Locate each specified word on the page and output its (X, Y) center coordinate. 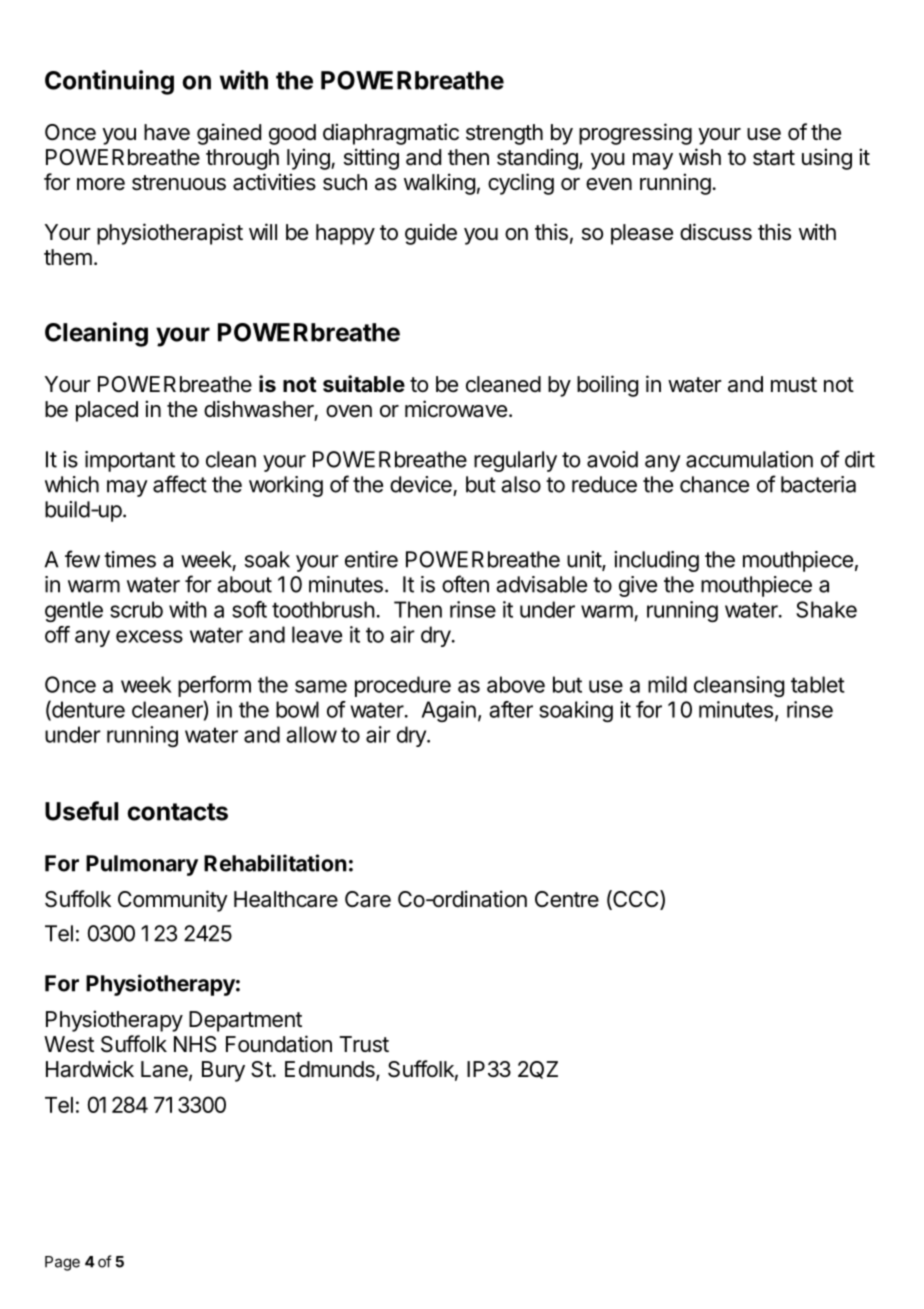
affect (180, 484)
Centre (567, 899)
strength (504, 134)
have (167, 132)
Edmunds (331, 1070)
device (421, 484)
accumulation (749, 459)
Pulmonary (142, 865)
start (774, 158)
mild (667, 684)
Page (62, 1263)
